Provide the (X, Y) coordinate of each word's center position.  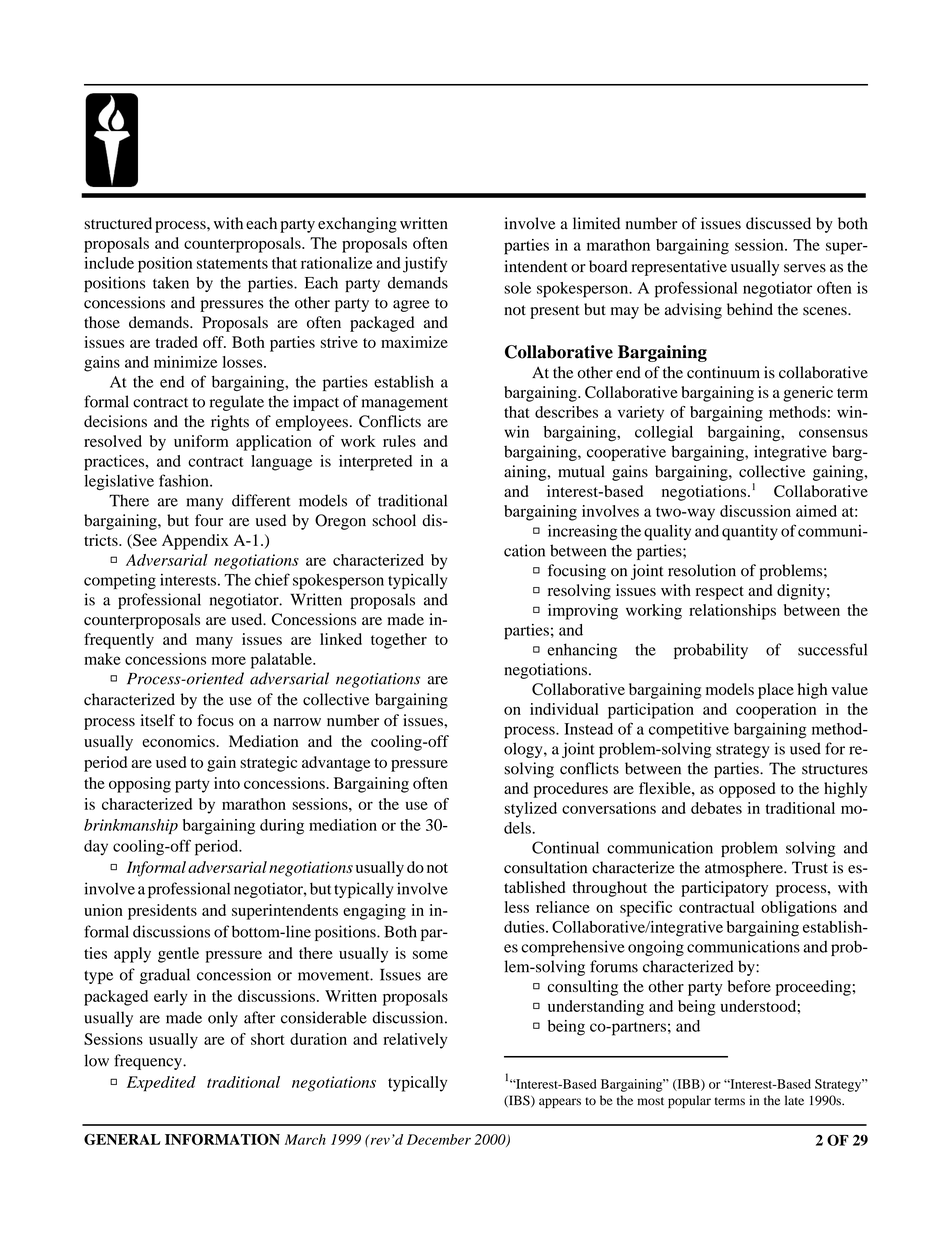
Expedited (161, 1084)
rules (399, 441)
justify (425, 264)
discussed (778, 223)
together (399, 641)
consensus (833, 433)
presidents (162, 912)
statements (232, 264)
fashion (185, 480)
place (776, 691)
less (516, 907)
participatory (724, 889)
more (229, 660)
